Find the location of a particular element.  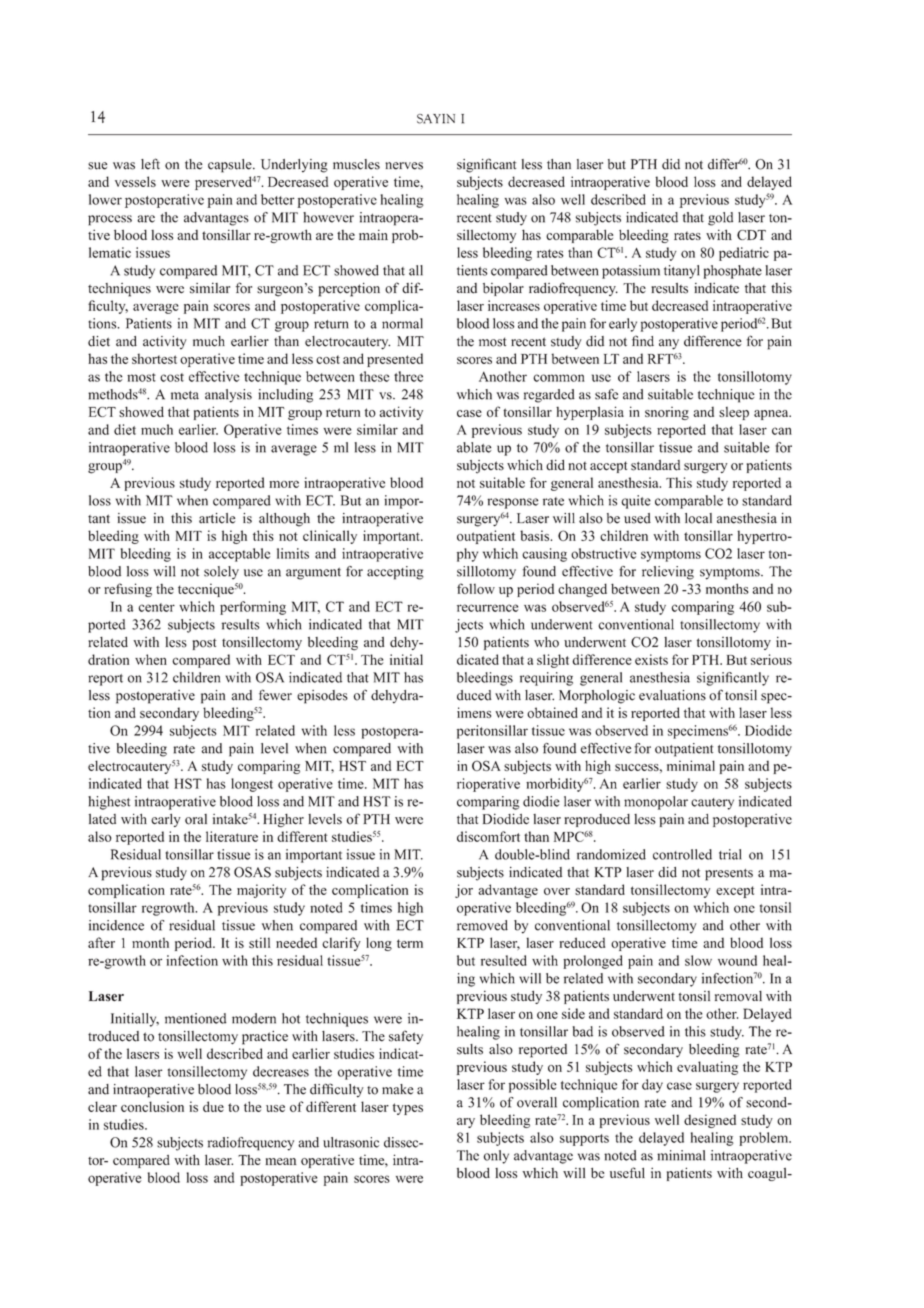

center is located at coordinates (156, 607).
